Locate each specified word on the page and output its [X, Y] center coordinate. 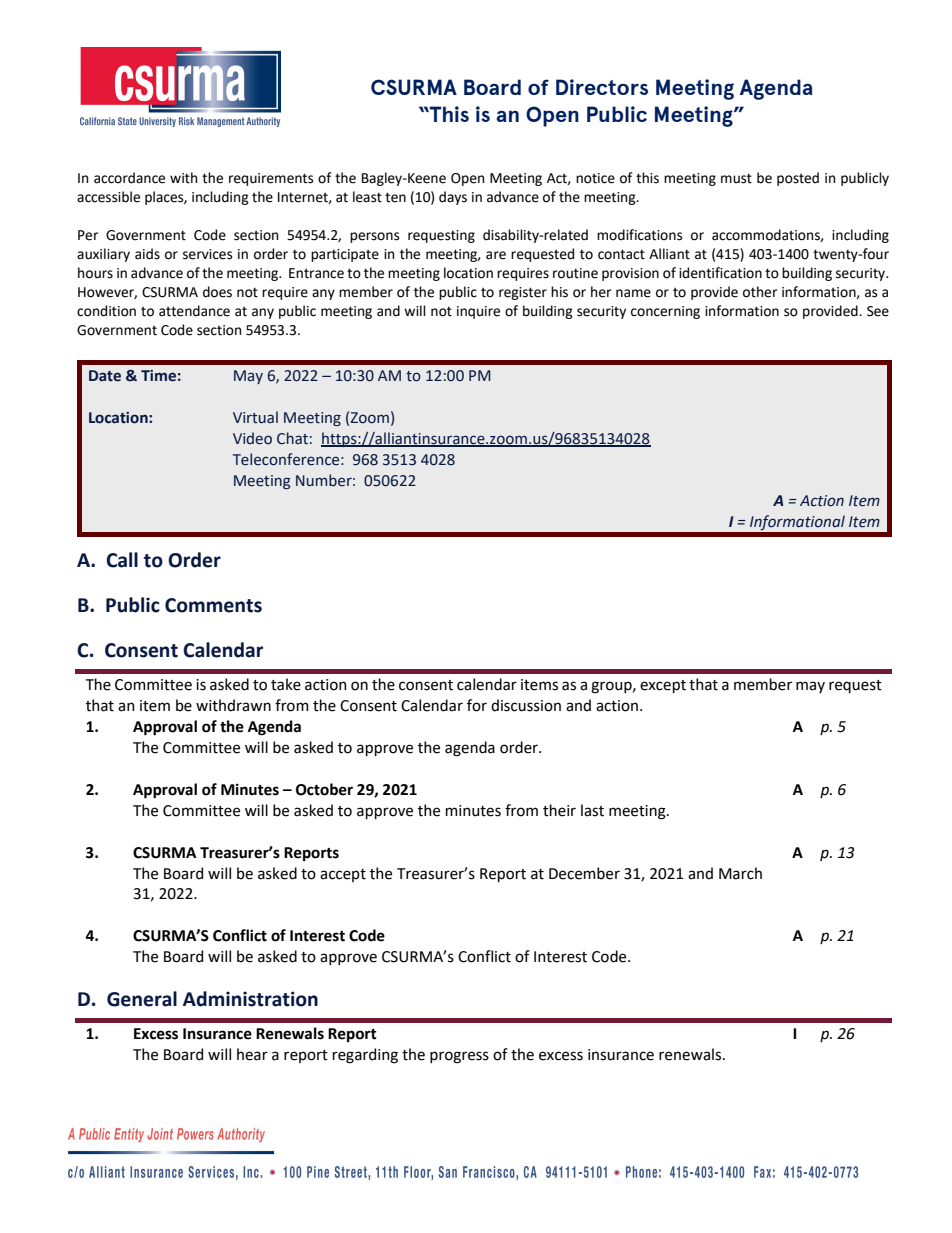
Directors [602, 87]
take [286, 684]
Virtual [255, 417]
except [663, 686]
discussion [526, 705]
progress [459, 1057]
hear [252, 1054]
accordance [129, 178]
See [878, 311]
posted [798, 179]
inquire [478, 312]
